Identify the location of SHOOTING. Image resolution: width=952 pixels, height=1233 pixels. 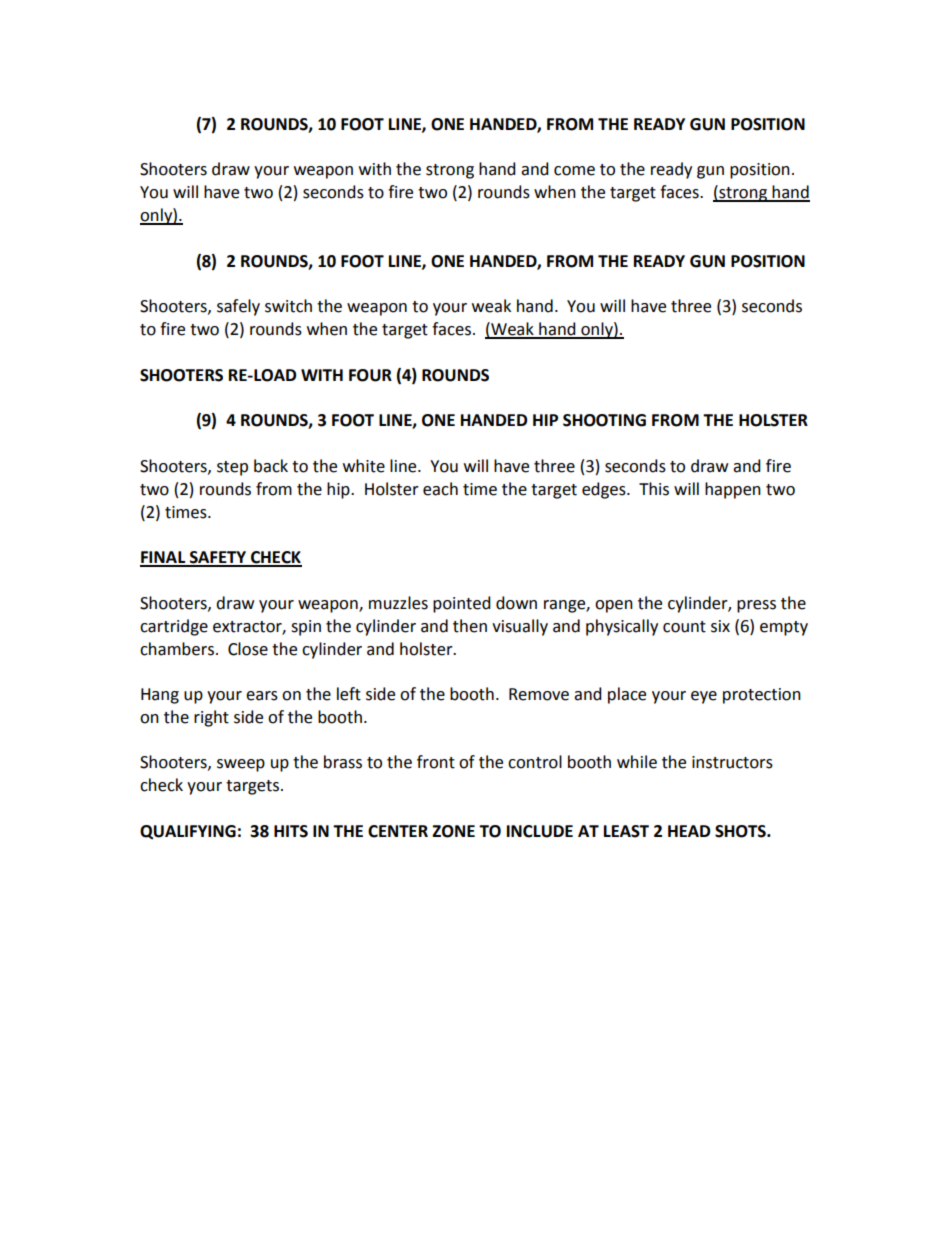
(604, 420).
